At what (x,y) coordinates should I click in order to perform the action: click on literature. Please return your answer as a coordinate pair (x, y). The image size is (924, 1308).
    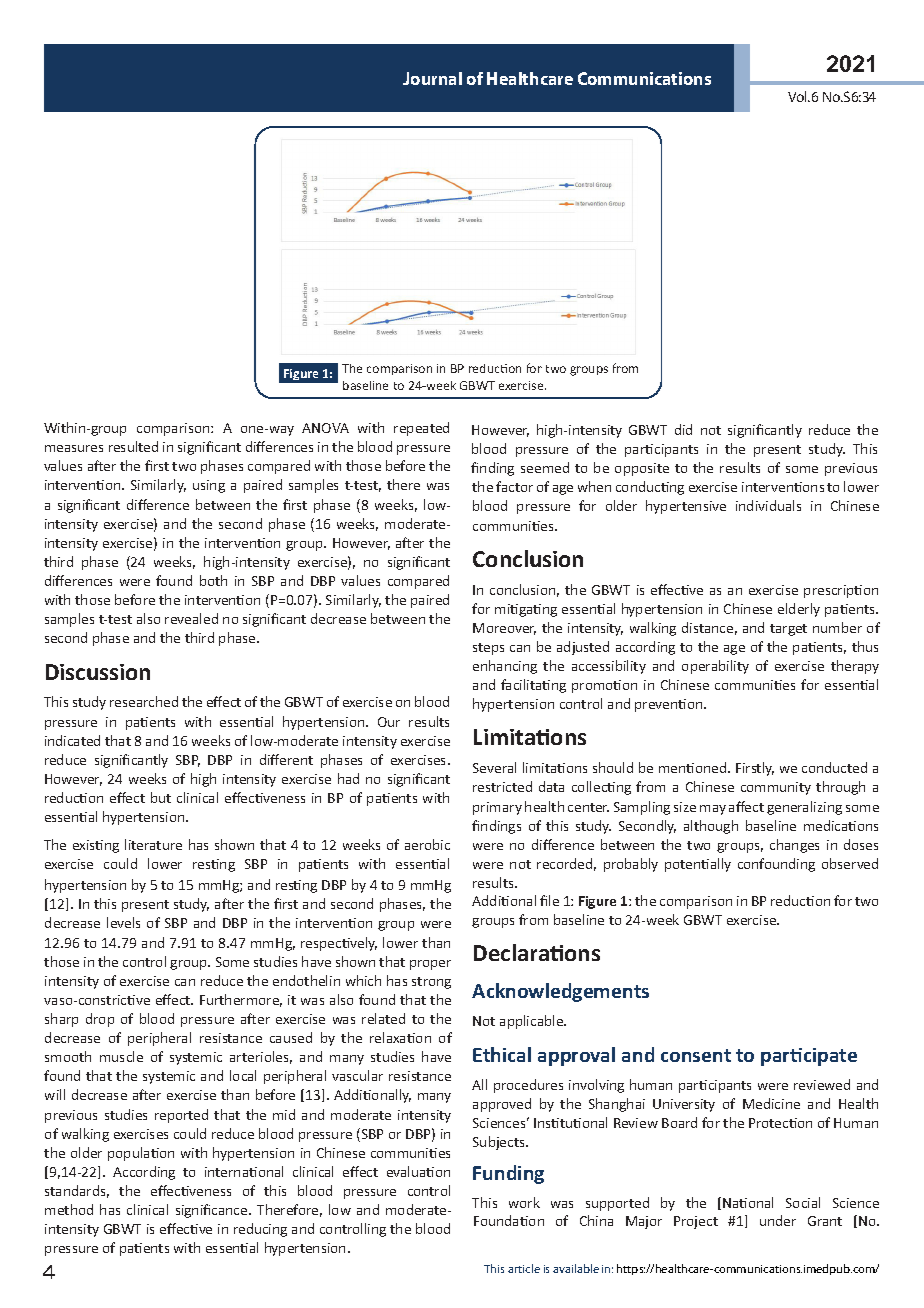
    Looking at the image, I should click on (153, 844).
